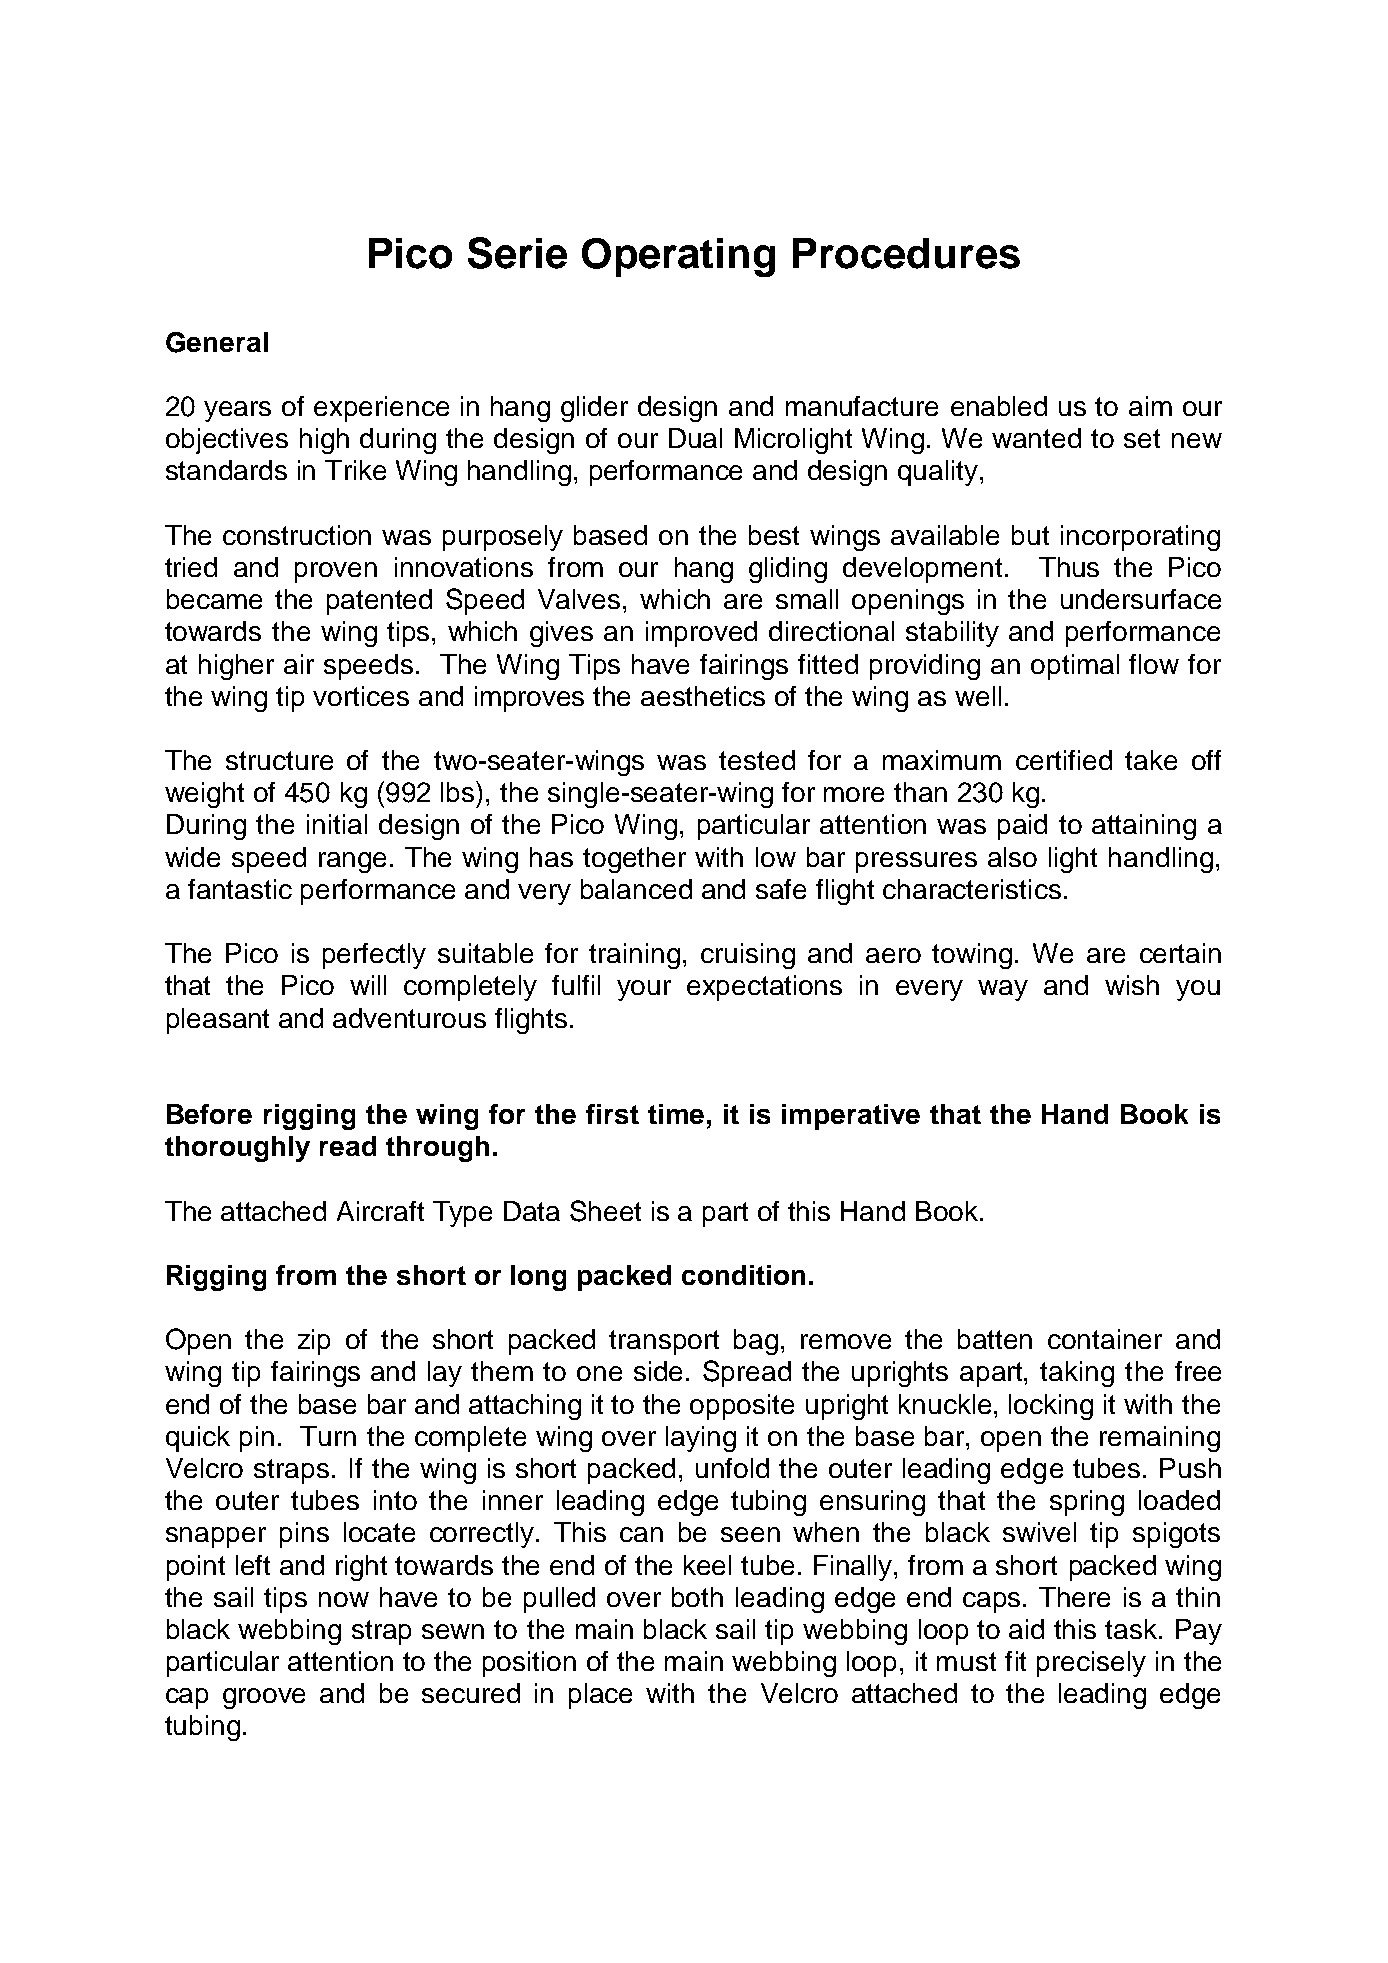  I want to click on certified, so click(1064, 760).
